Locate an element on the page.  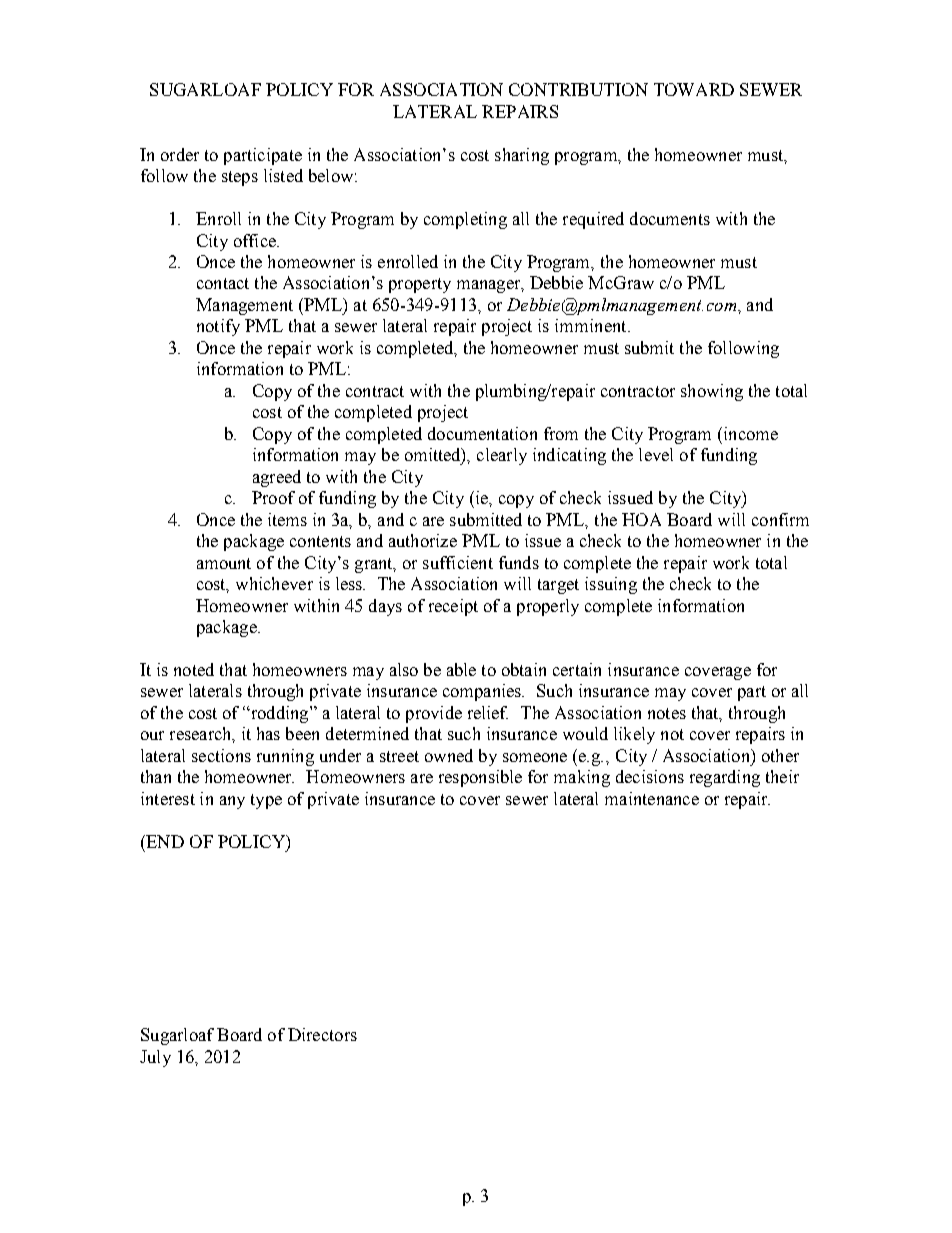
amount is located at coordinates (224, 563).
